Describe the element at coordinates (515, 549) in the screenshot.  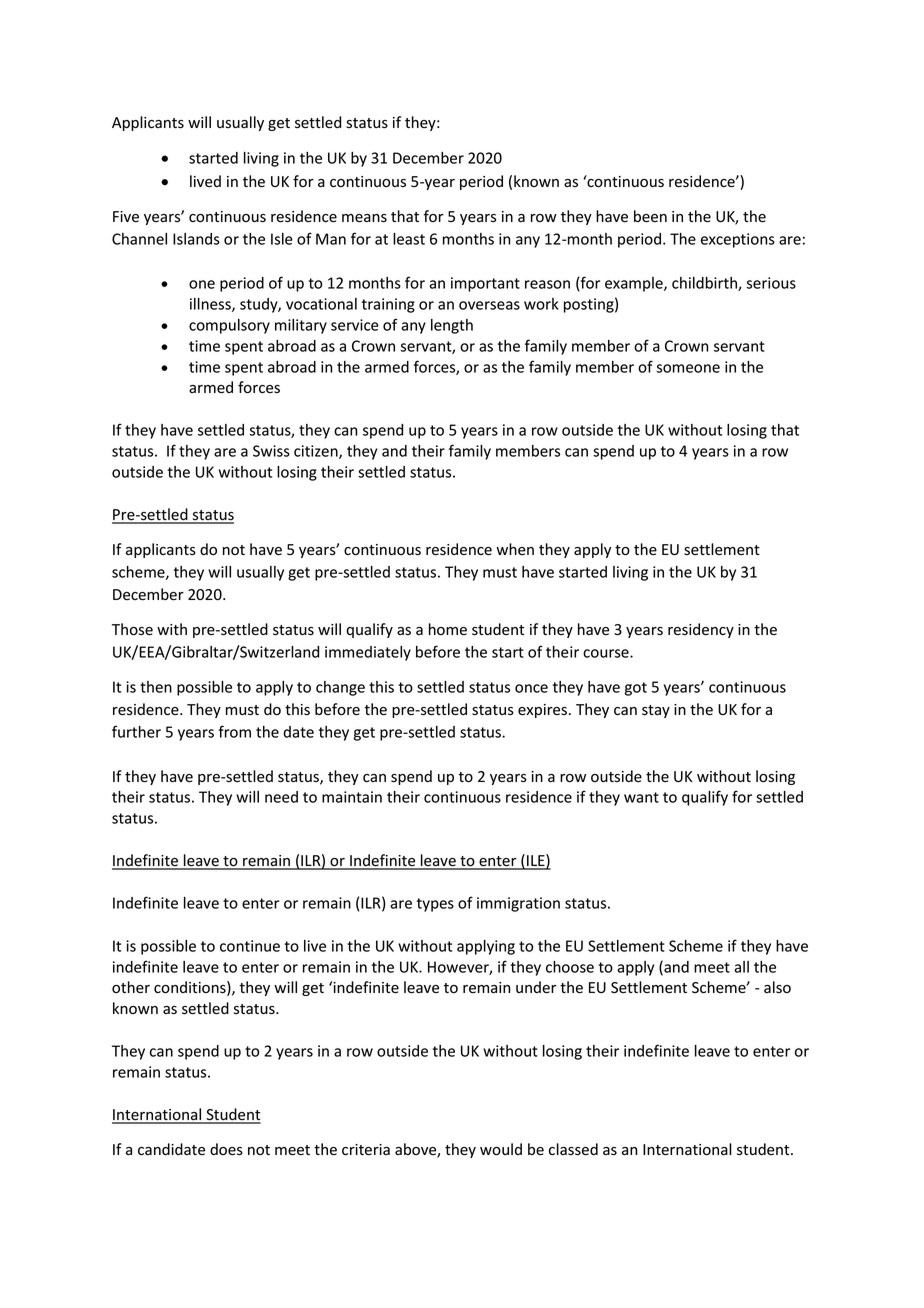
I see `when` at that location.
